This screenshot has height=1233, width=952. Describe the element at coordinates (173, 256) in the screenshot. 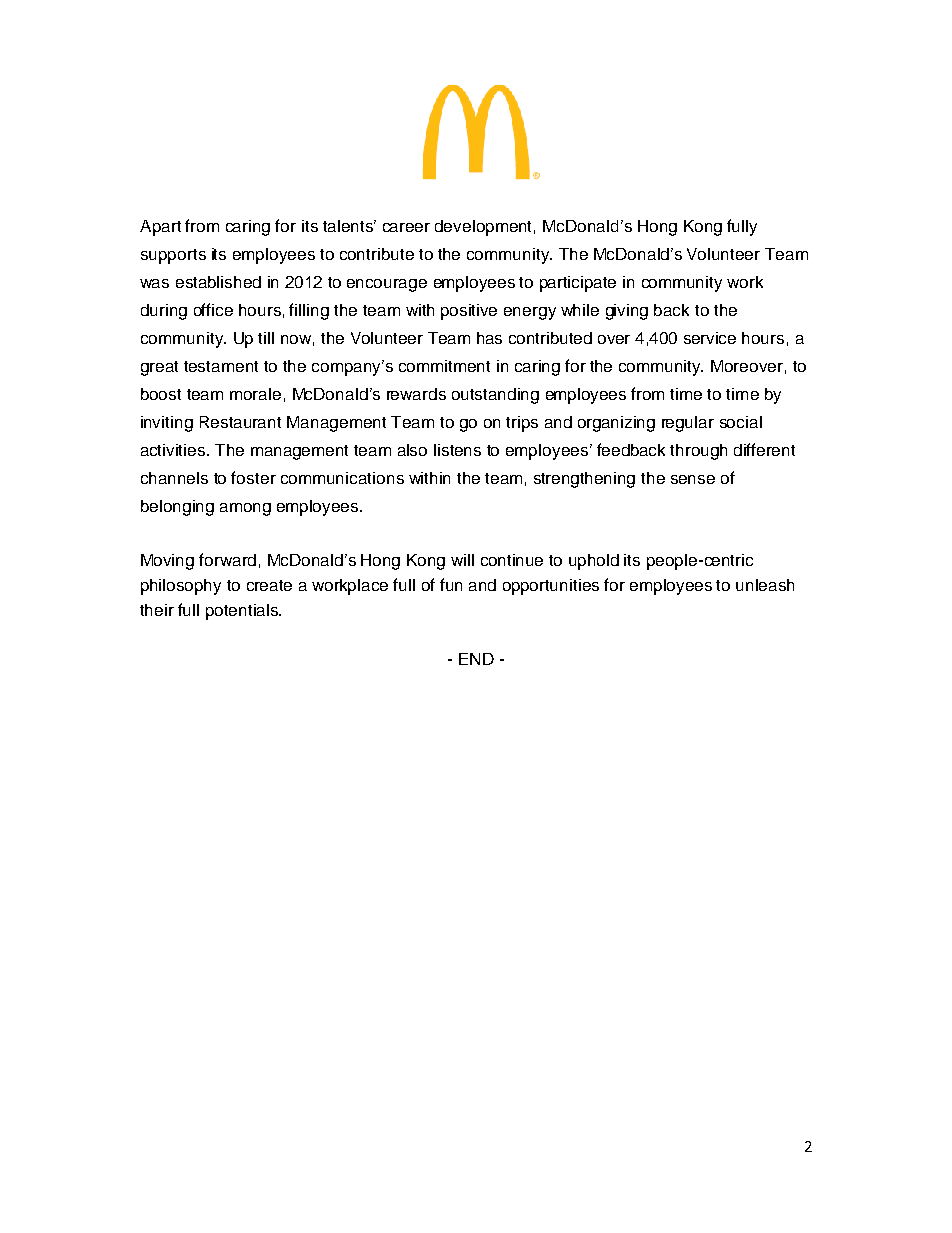

I see `supports` at that location.
